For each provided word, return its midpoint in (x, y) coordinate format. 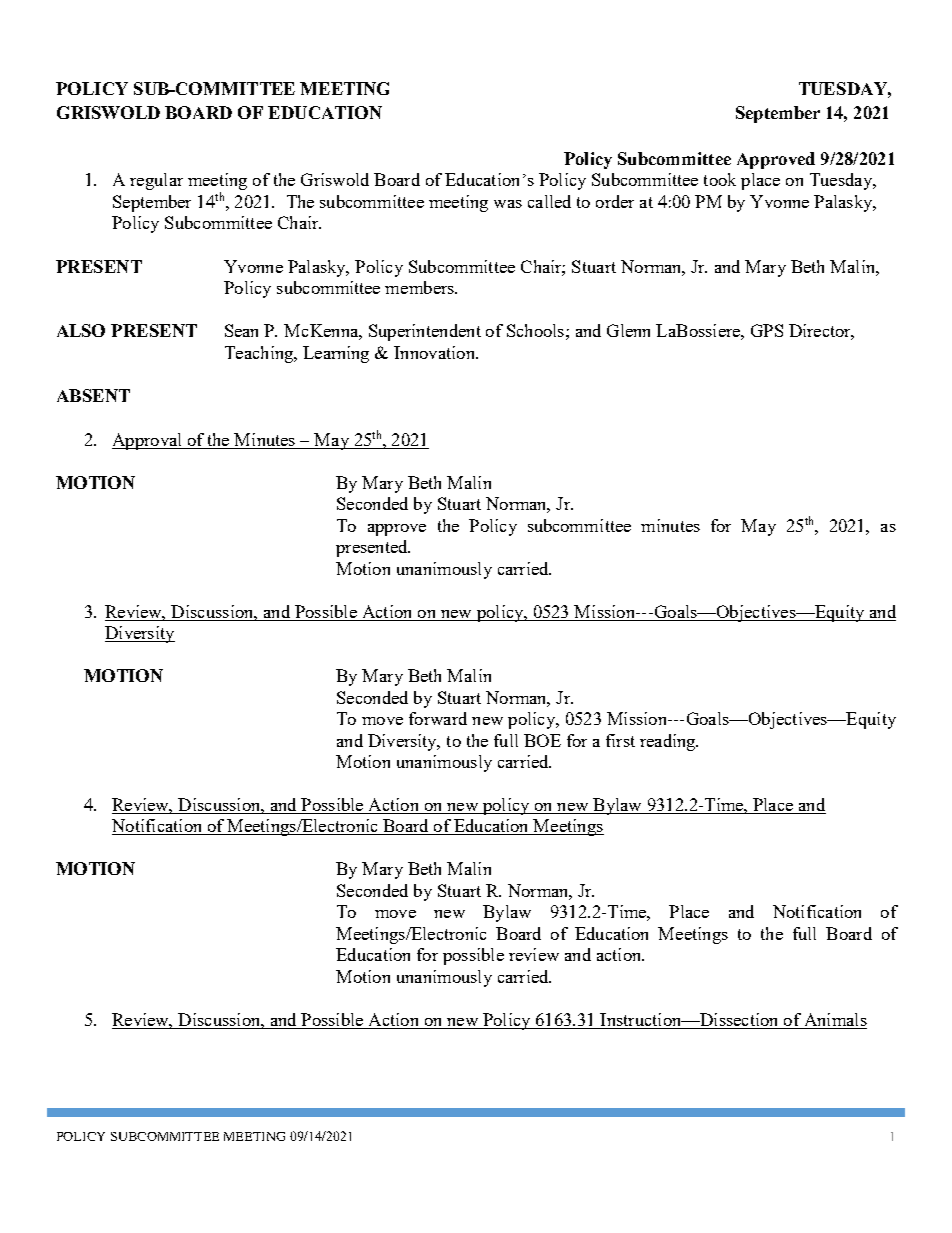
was (508, 204)
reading (669, 742)
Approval (148, 441)
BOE (542, 740)
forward (438, 718)
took (720, 179)
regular (156, 181)
